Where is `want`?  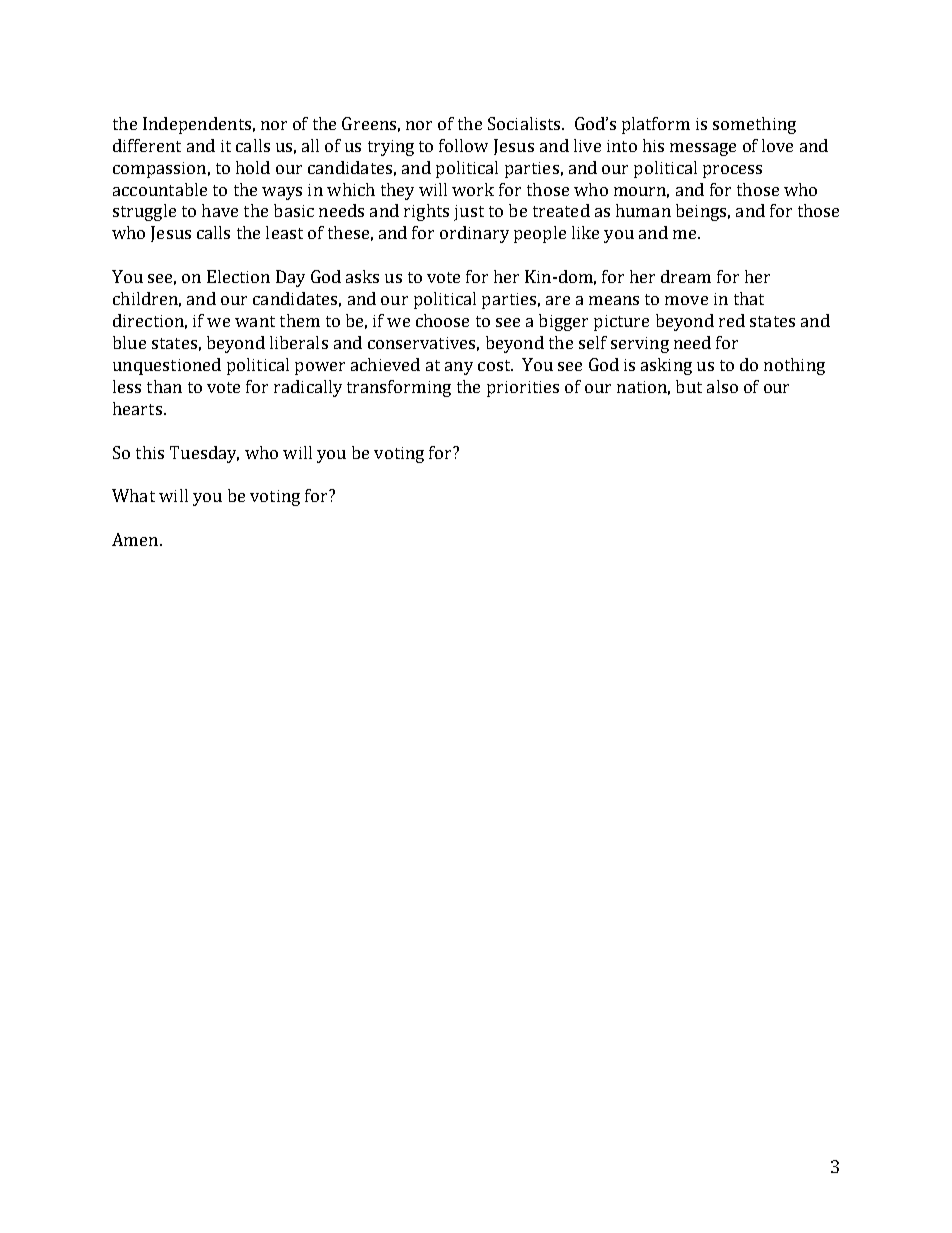
want is located at coordinates (255, 321).
